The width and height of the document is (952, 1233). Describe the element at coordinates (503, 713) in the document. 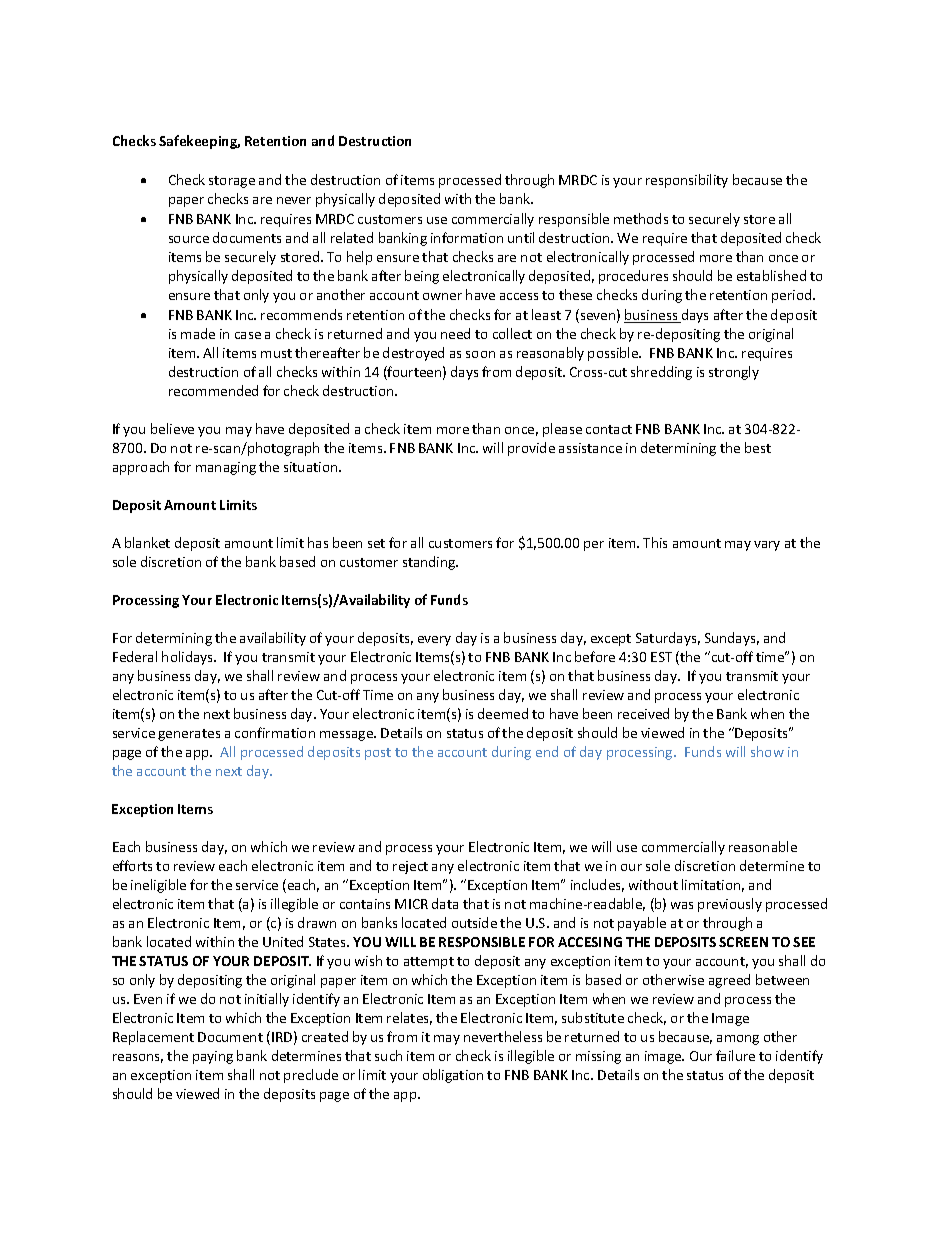

I see `deemed` at that location.
